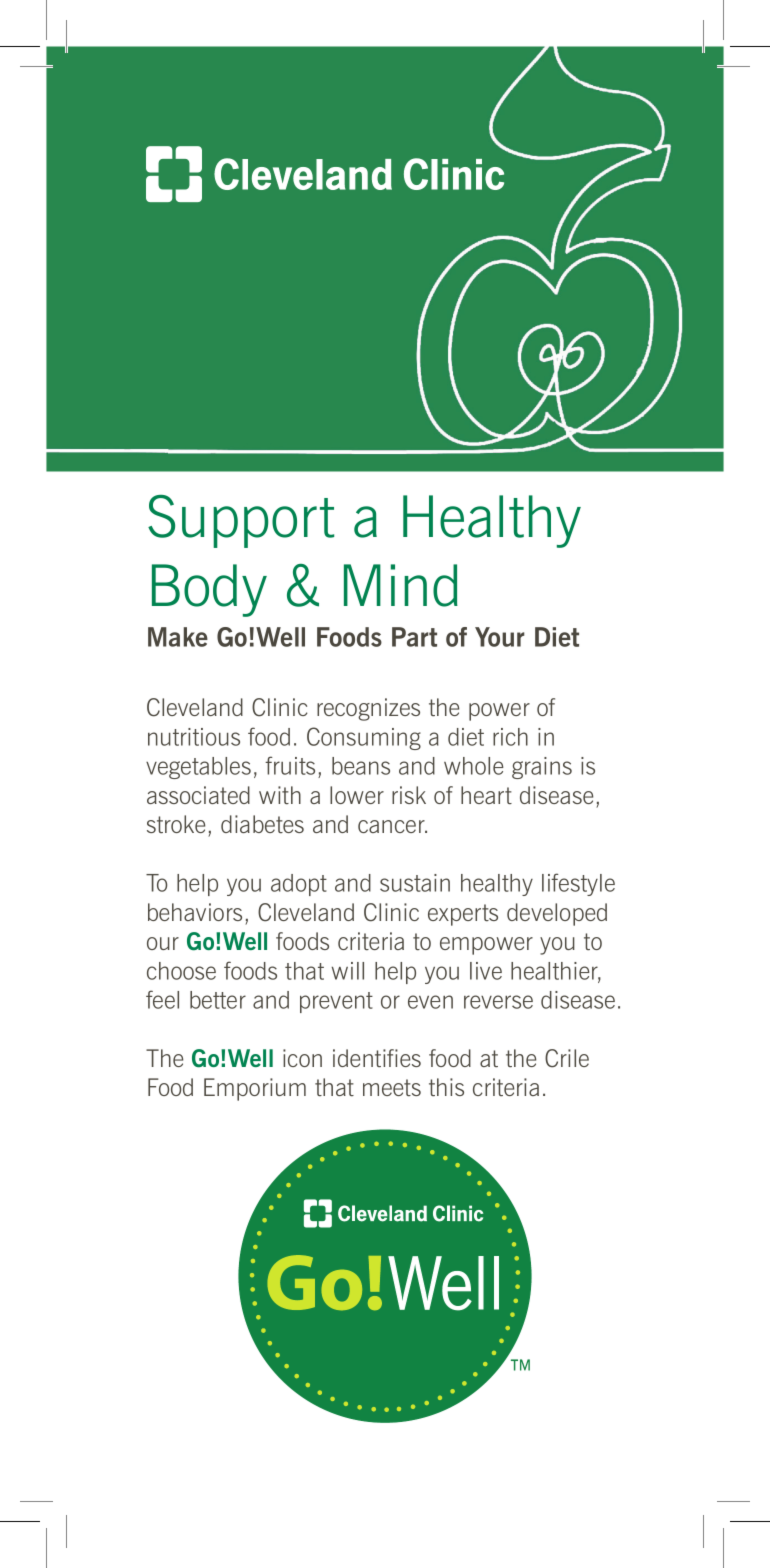  Describe the element at coordinates (401, 585) in the screenshot. I see `Mind` at that location.
